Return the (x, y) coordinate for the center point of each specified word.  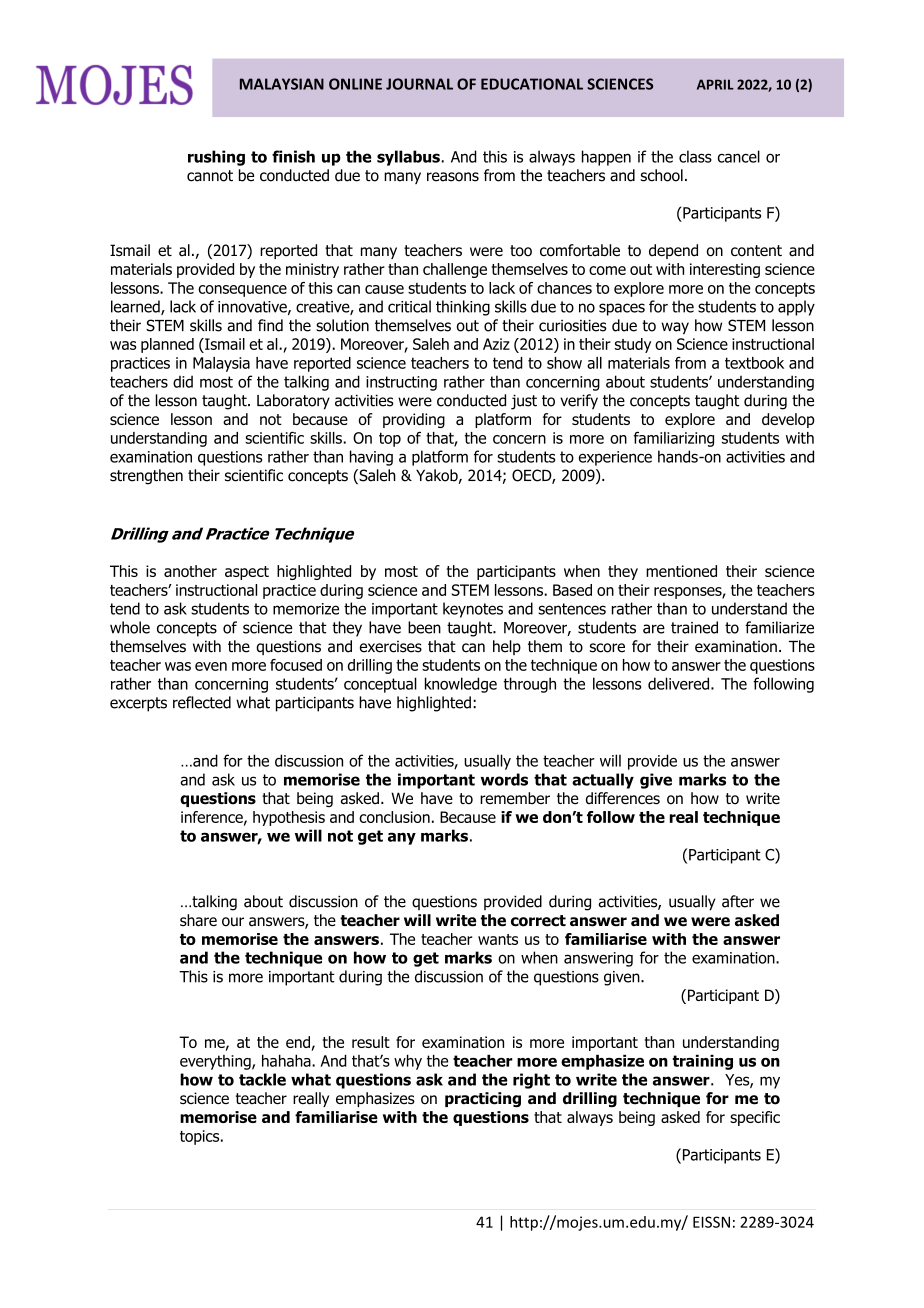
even (211, 666)
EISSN (711, 1222)
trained (694, 627)
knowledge (461, 685)
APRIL (715, 84)
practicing (483, 1099)
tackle (262, 1079)
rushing (216, 158)
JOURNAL (419, 84)
